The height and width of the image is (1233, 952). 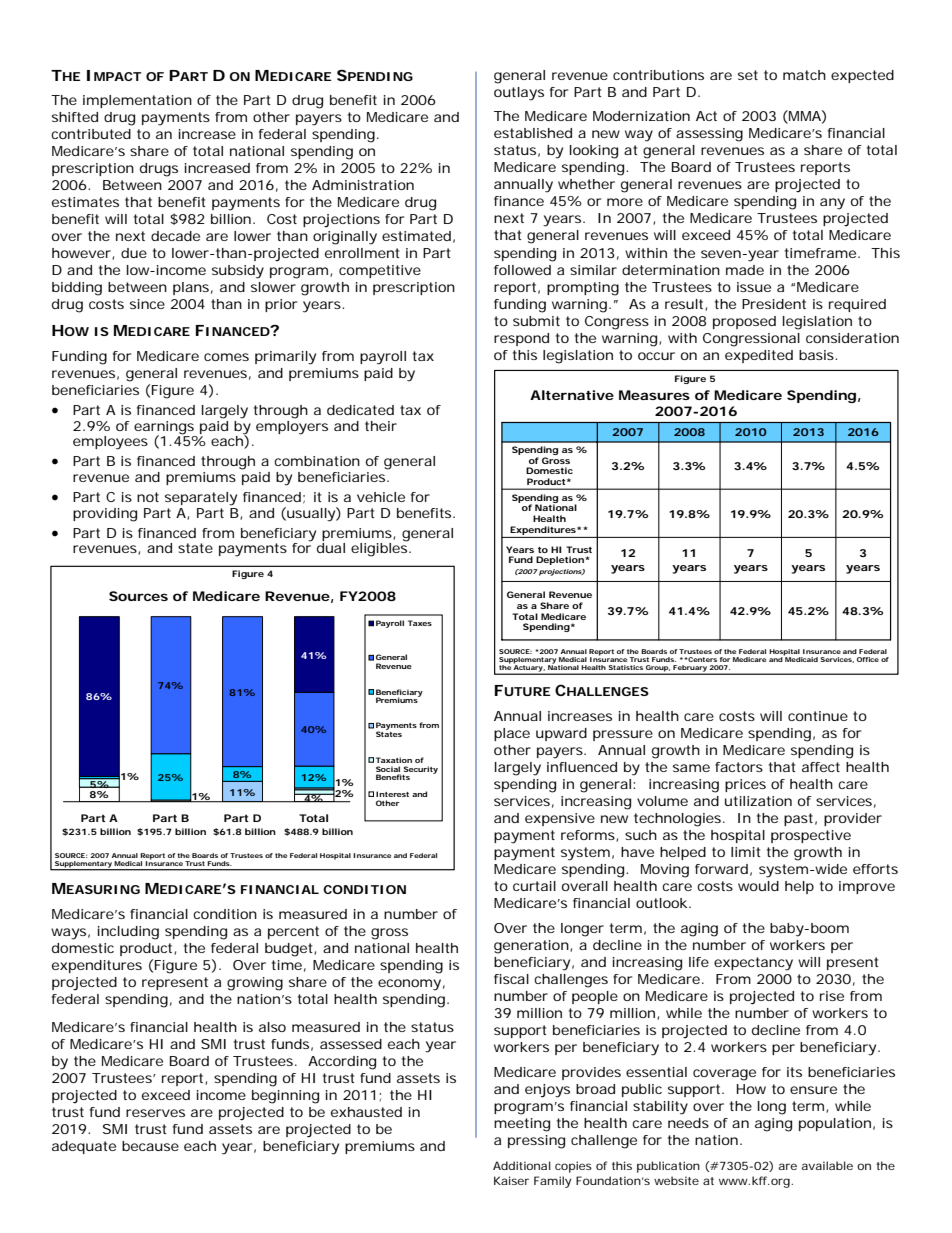 What do you see at coordinates (519, 94) in the image?
I see `outlays` at bounding box center [519, 94].
